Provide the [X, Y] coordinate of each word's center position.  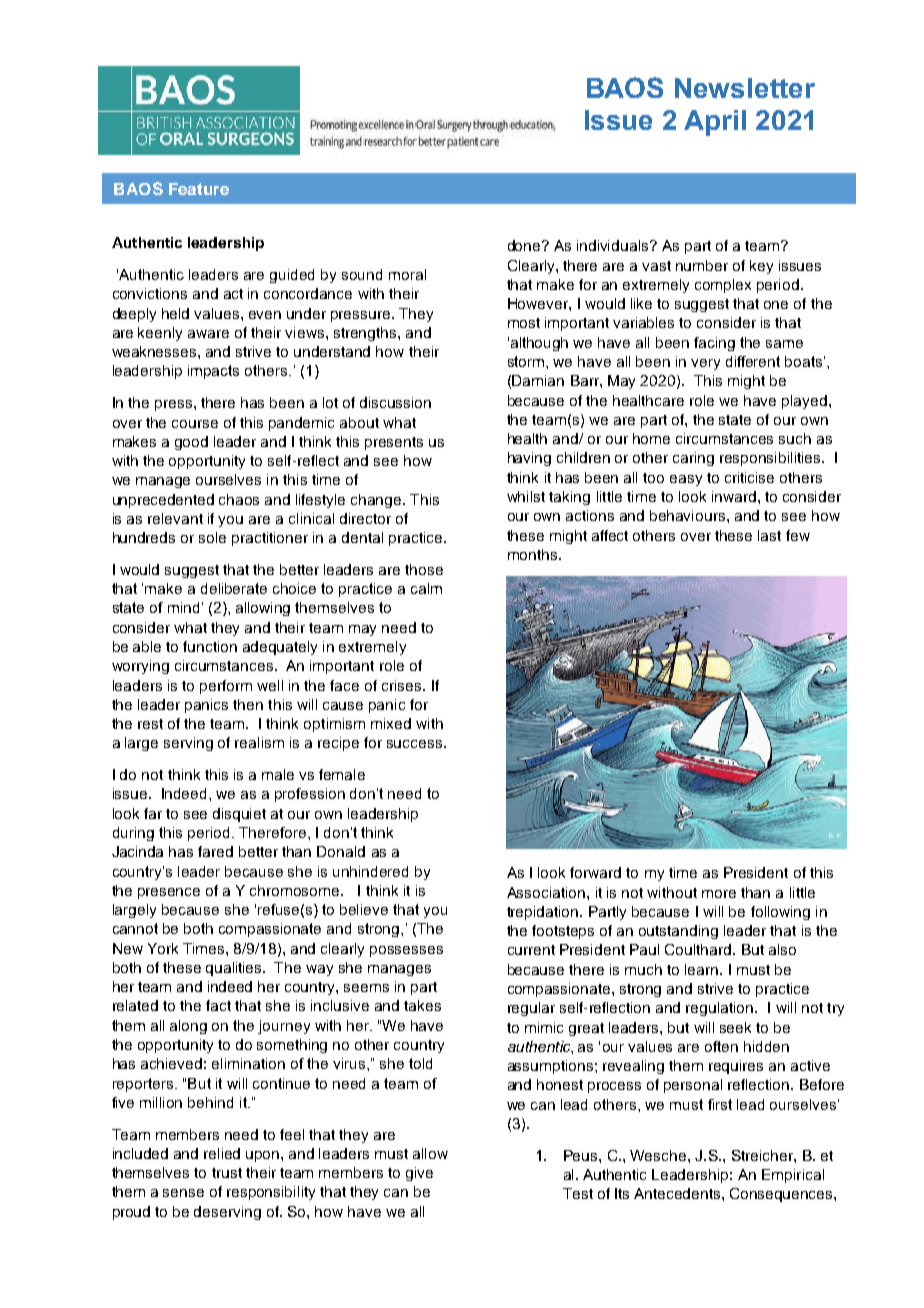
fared [215, 851]
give [419, 1174]
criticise [749, 477]
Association [547, 892]
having [529, 459]
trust [227, 1173]
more [719, 894]
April [715, 123]
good [191, 443]
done [525, 245]
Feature [199, 189]
